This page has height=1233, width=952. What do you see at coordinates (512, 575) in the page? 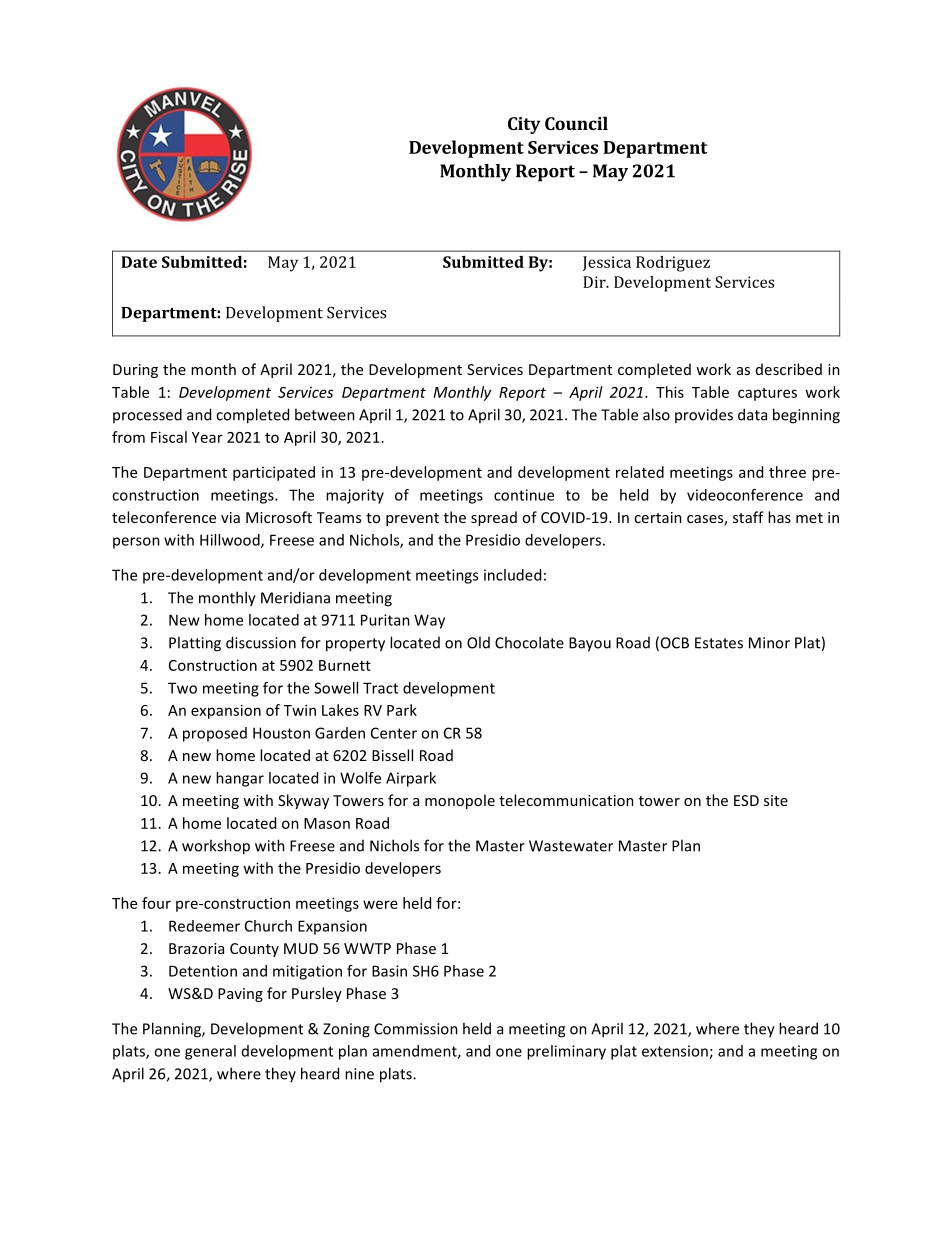
I see `included` at bounding box center [512, 575].
